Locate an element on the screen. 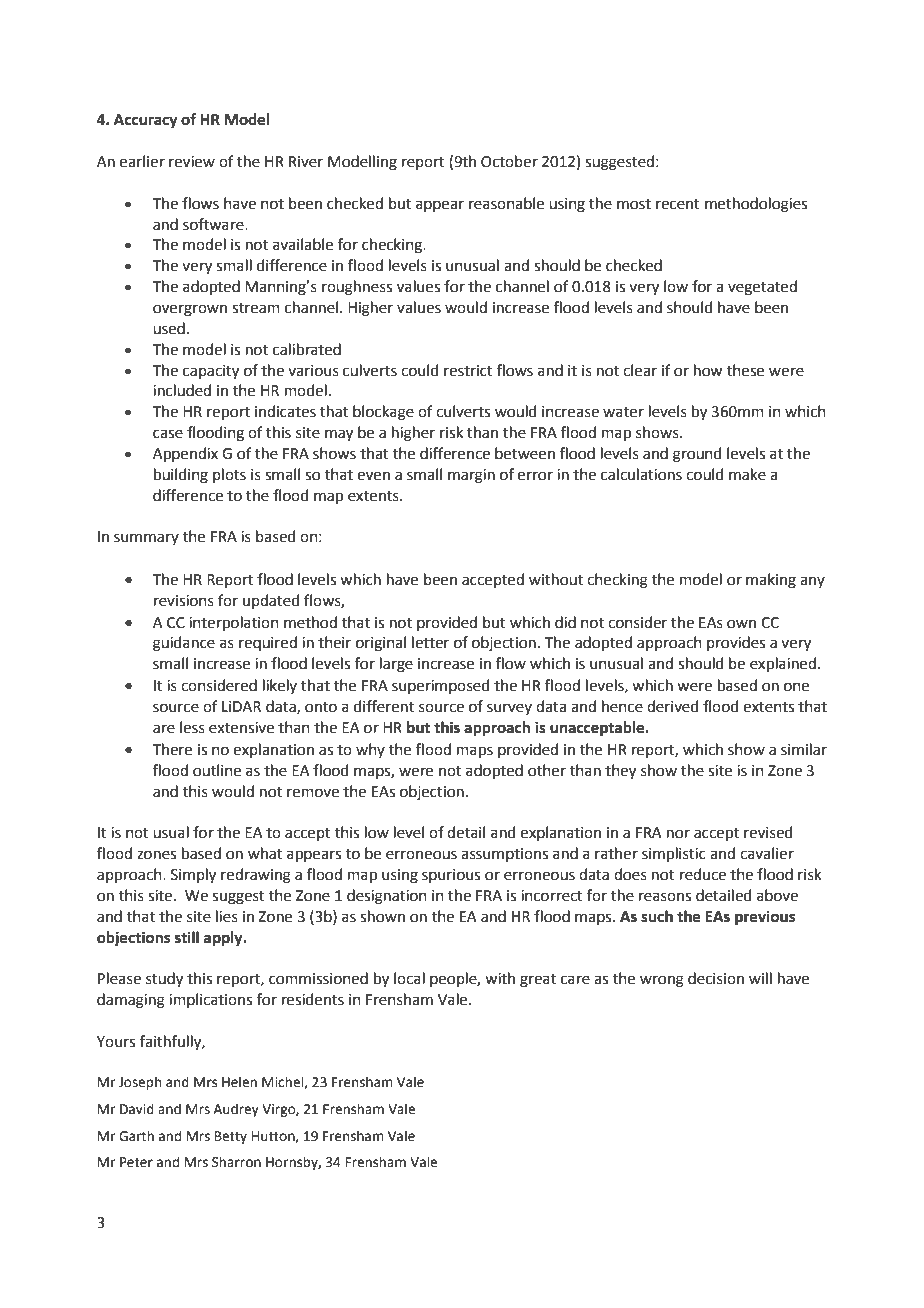 This screenshot has height=1308, width=924. recent is located at coordinates (678, 204).
